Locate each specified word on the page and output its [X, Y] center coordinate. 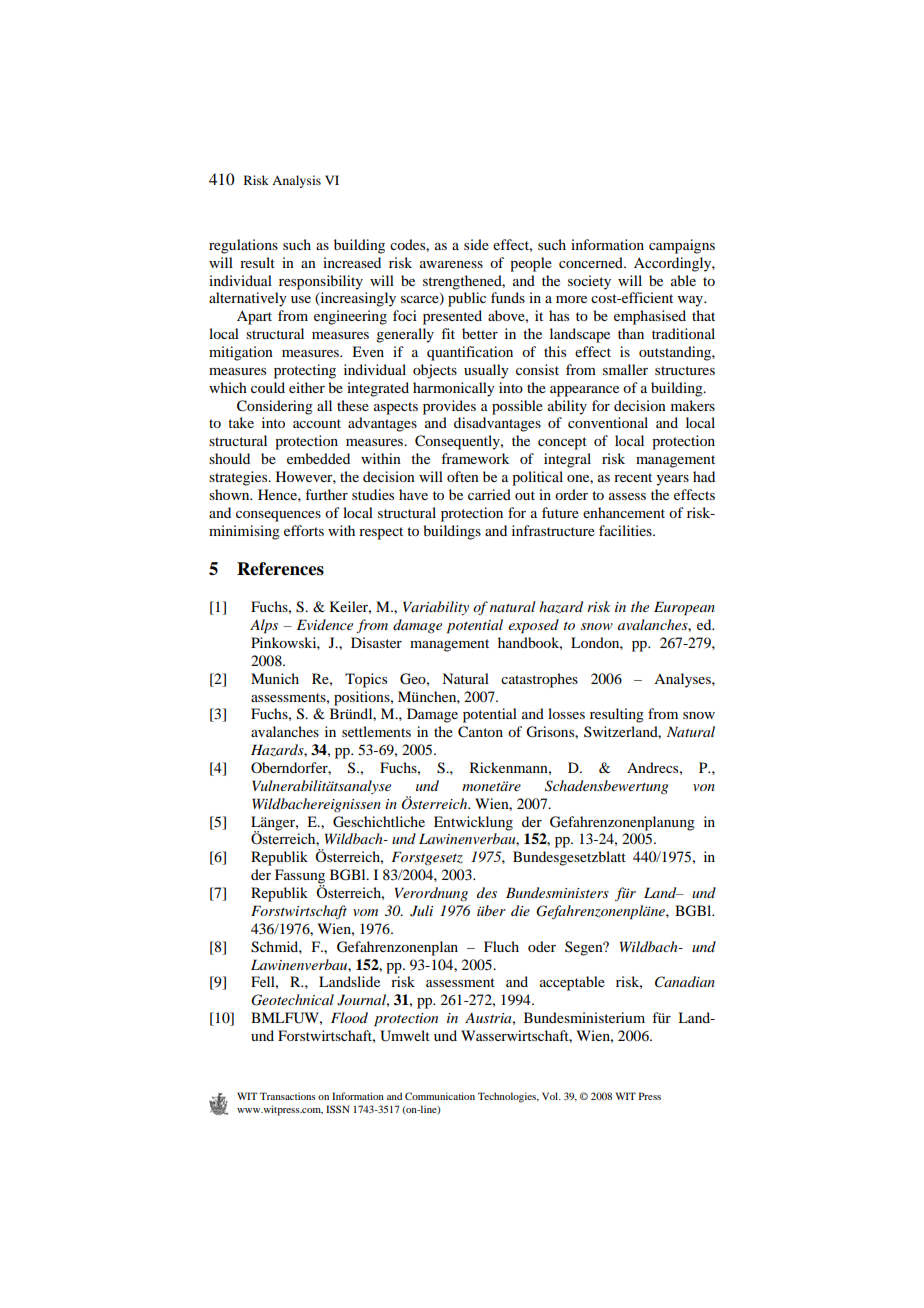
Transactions [287, 1096]
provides [449, 407]
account [317, 423]
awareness [451, 264]
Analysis [296, 181]
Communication [440, 1096]
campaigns [682, 246]
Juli [421, 911]
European [684, 608]
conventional [608, 422]
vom [365, 912]
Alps [264, 626]
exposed [533, 626]
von [704, 787]
